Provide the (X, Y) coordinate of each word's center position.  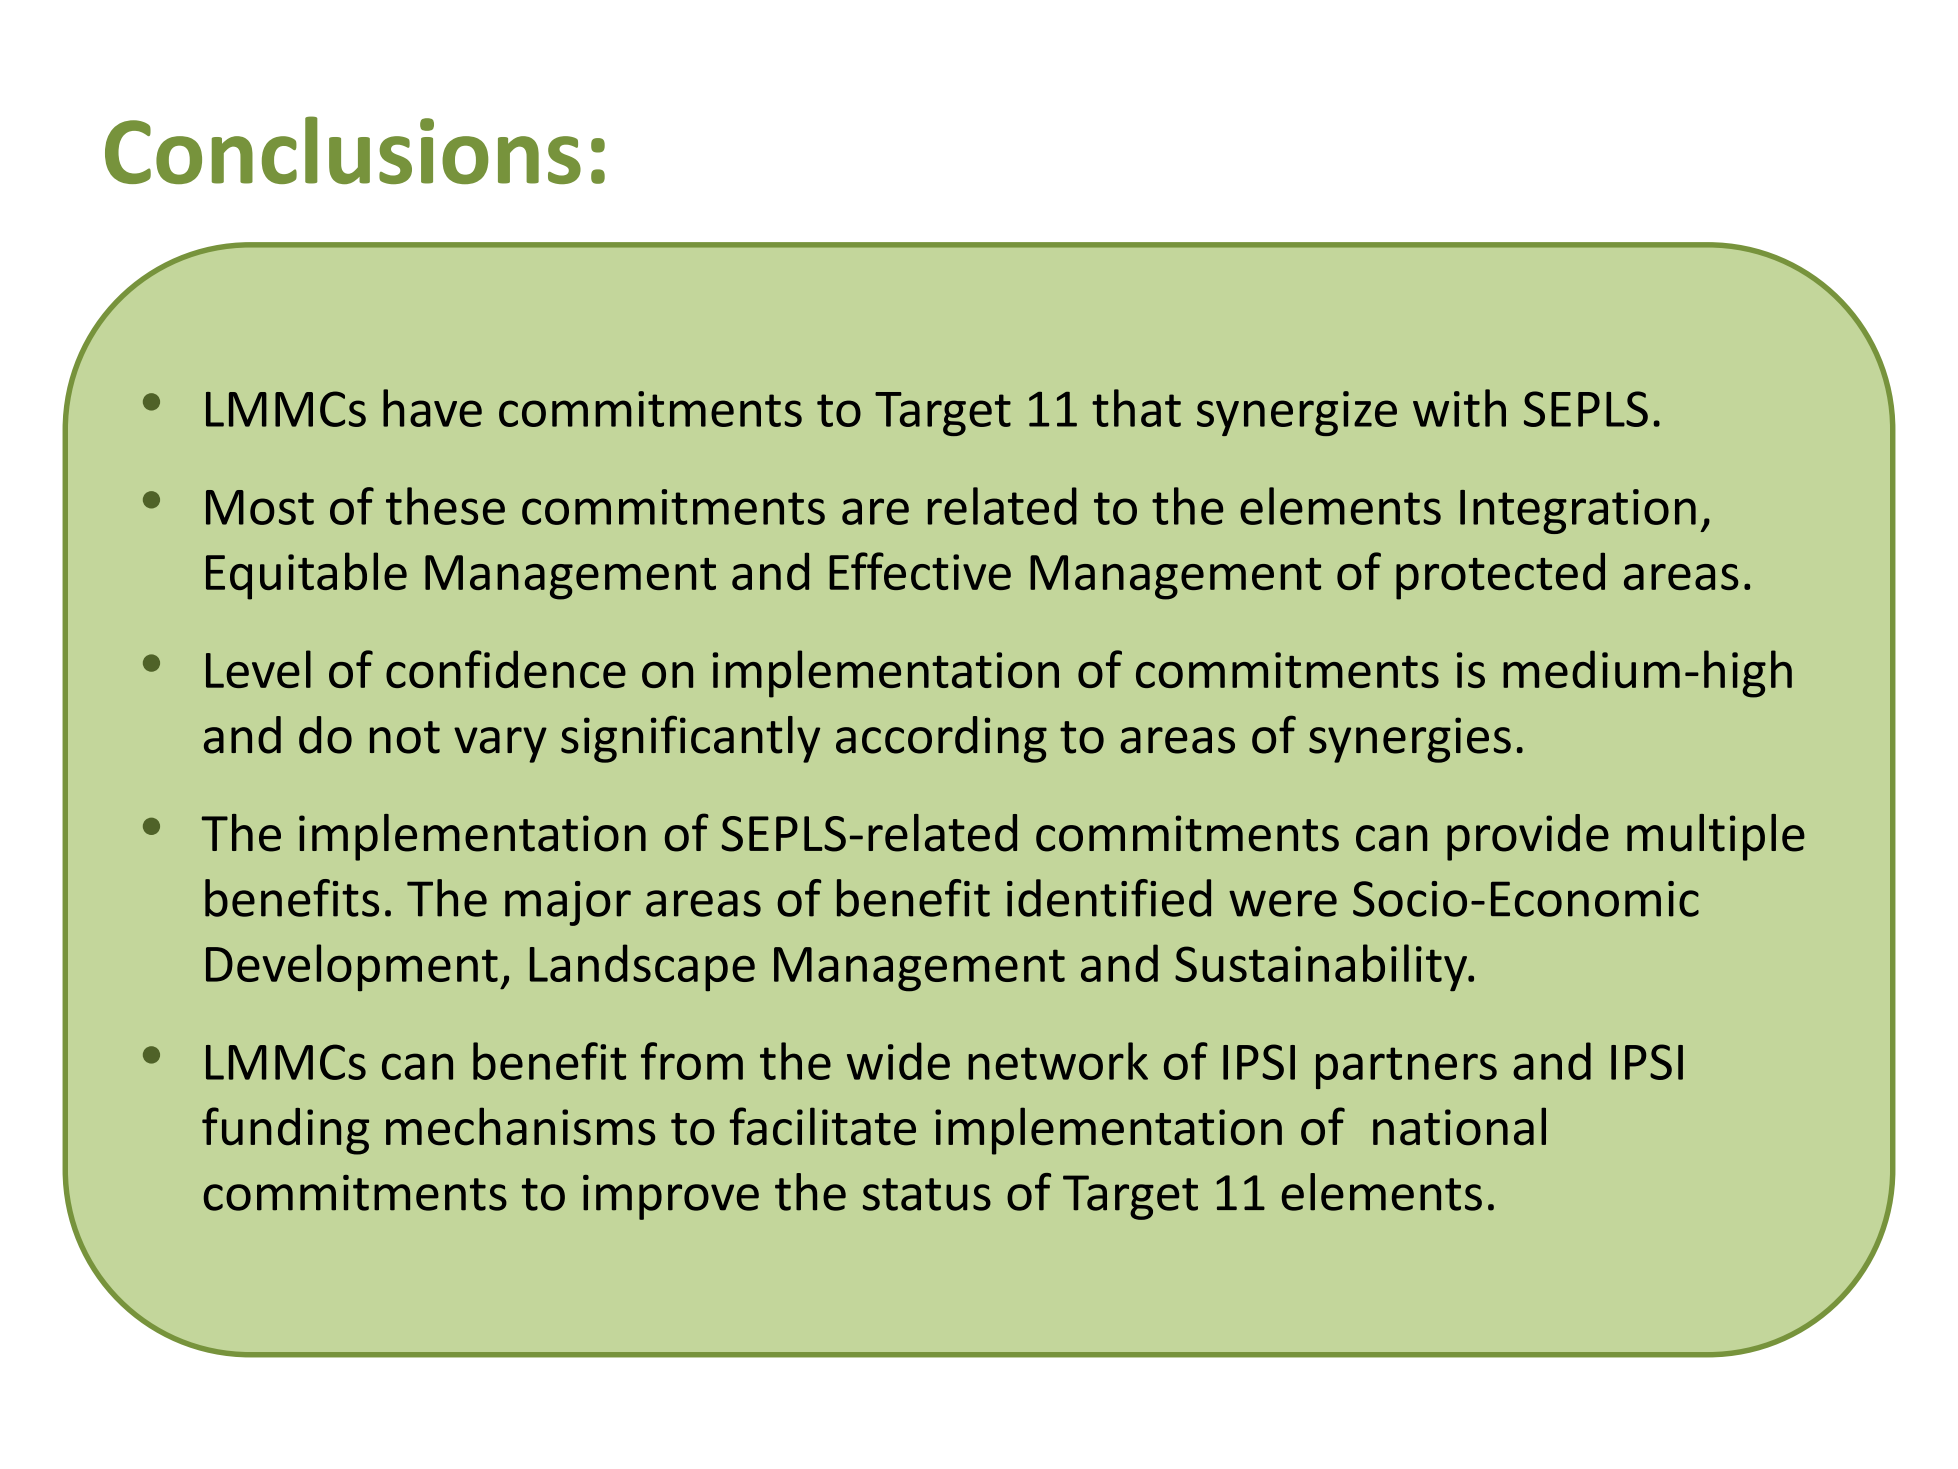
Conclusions (343, 150)
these (445, 506)
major (568, 903)
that (1136, 408)
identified (1109, 898)
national (1459, 1126)
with (1459, 408)
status (927, 1194)
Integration (1578, 511)
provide (1528, 837)
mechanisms (520, 1126)
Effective (920, 571)
